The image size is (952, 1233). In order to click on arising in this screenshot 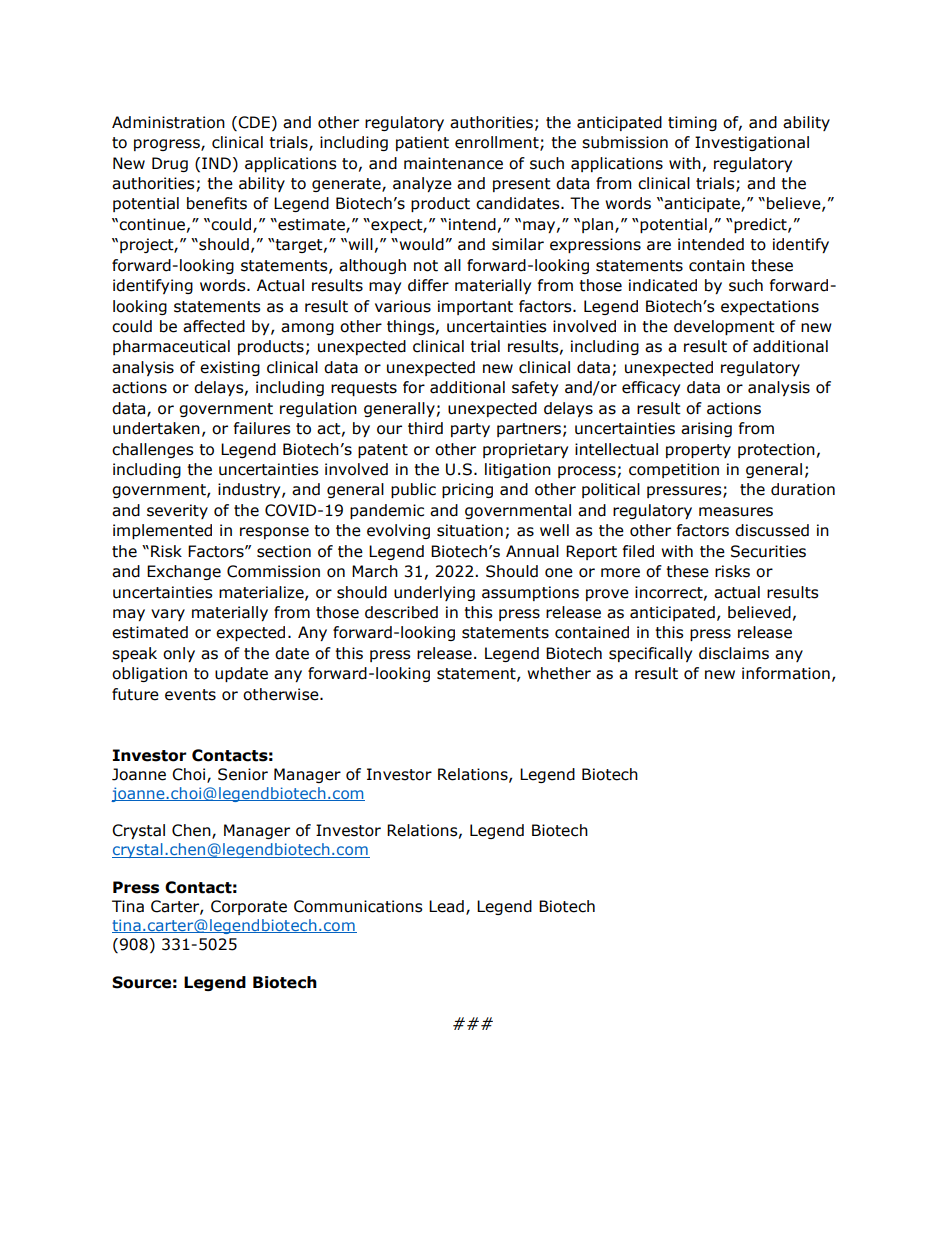, I will do `click(706, 429)`.
